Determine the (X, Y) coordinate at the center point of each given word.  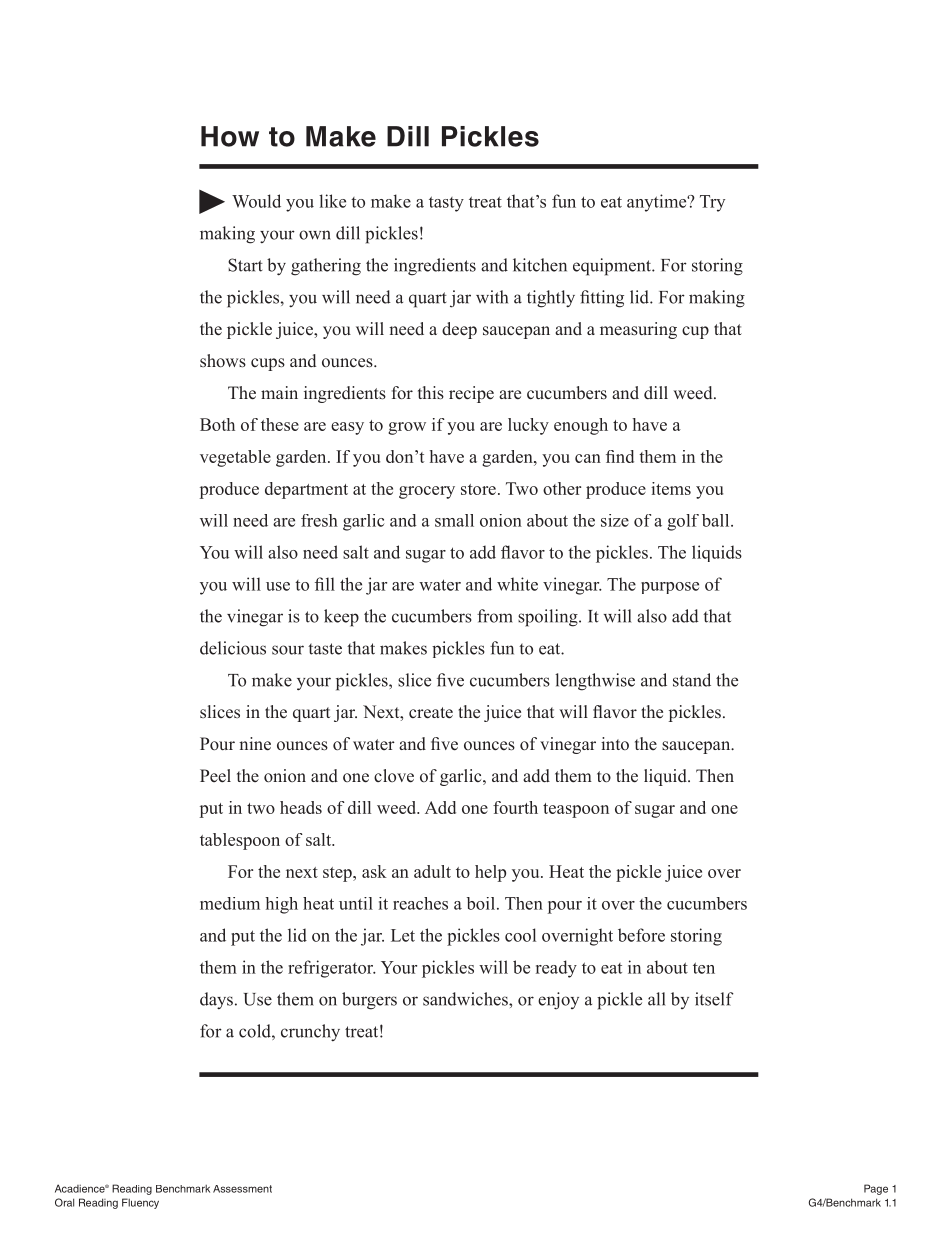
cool (520, 935)
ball (717, 520)
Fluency (140, 1203)
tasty (446, 204)
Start (245, 265)
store (478, 489)
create (431, 713)
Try (712, 203)
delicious (233, 648)
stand (692, 680)
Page (876, 1189)
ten (704, 968)
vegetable (235, 458)
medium (230, 903)
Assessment (242, 1189)
